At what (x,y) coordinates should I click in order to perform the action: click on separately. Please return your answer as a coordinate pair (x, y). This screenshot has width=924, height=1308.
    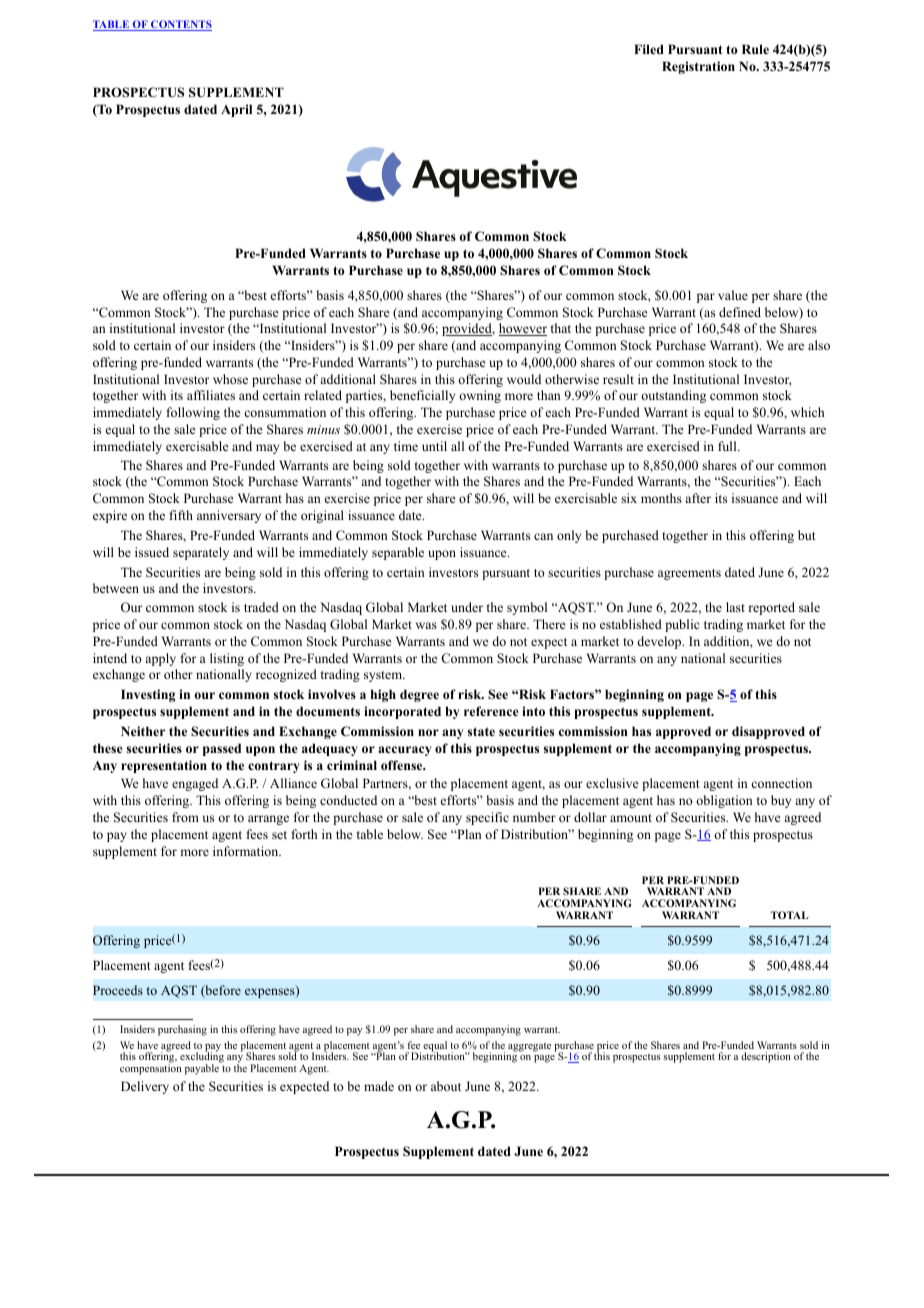
    Looking at the image, I should click on (201, 553).
